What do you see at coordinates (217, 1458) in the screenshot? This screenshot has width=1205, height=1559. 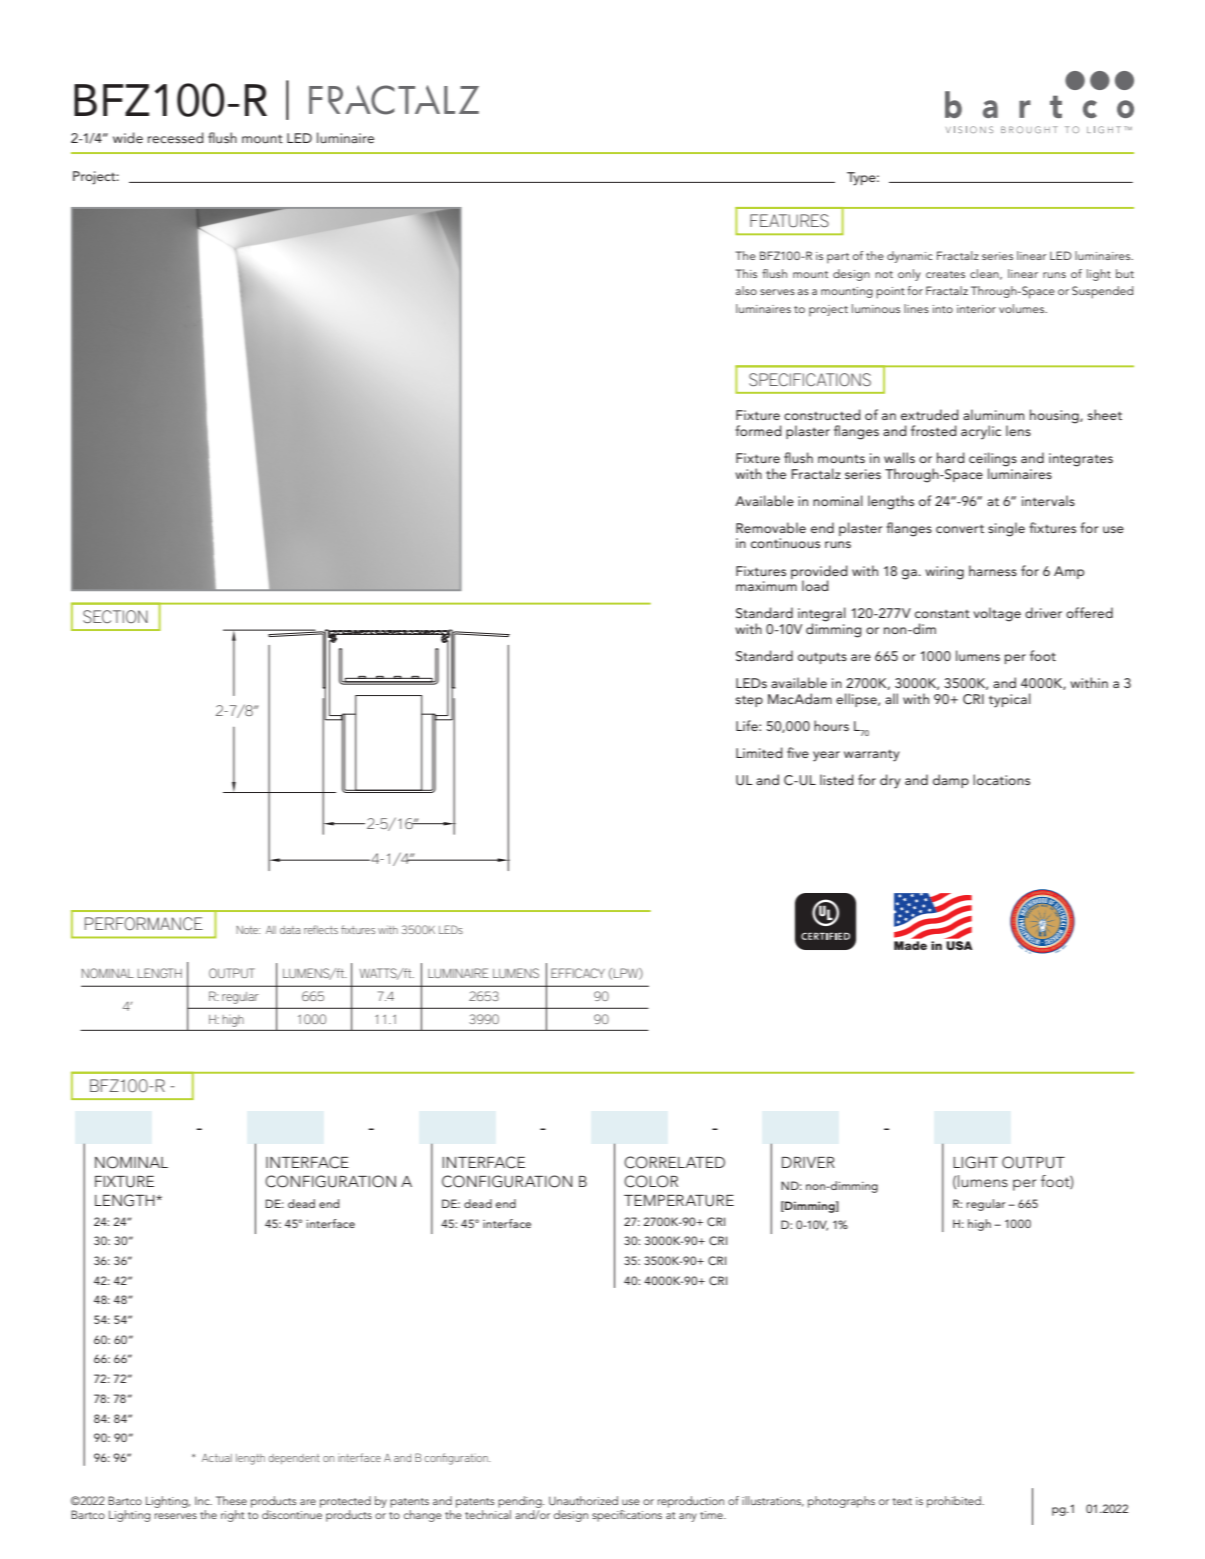 I see `Actual` at bounding box center [217, 1458].
